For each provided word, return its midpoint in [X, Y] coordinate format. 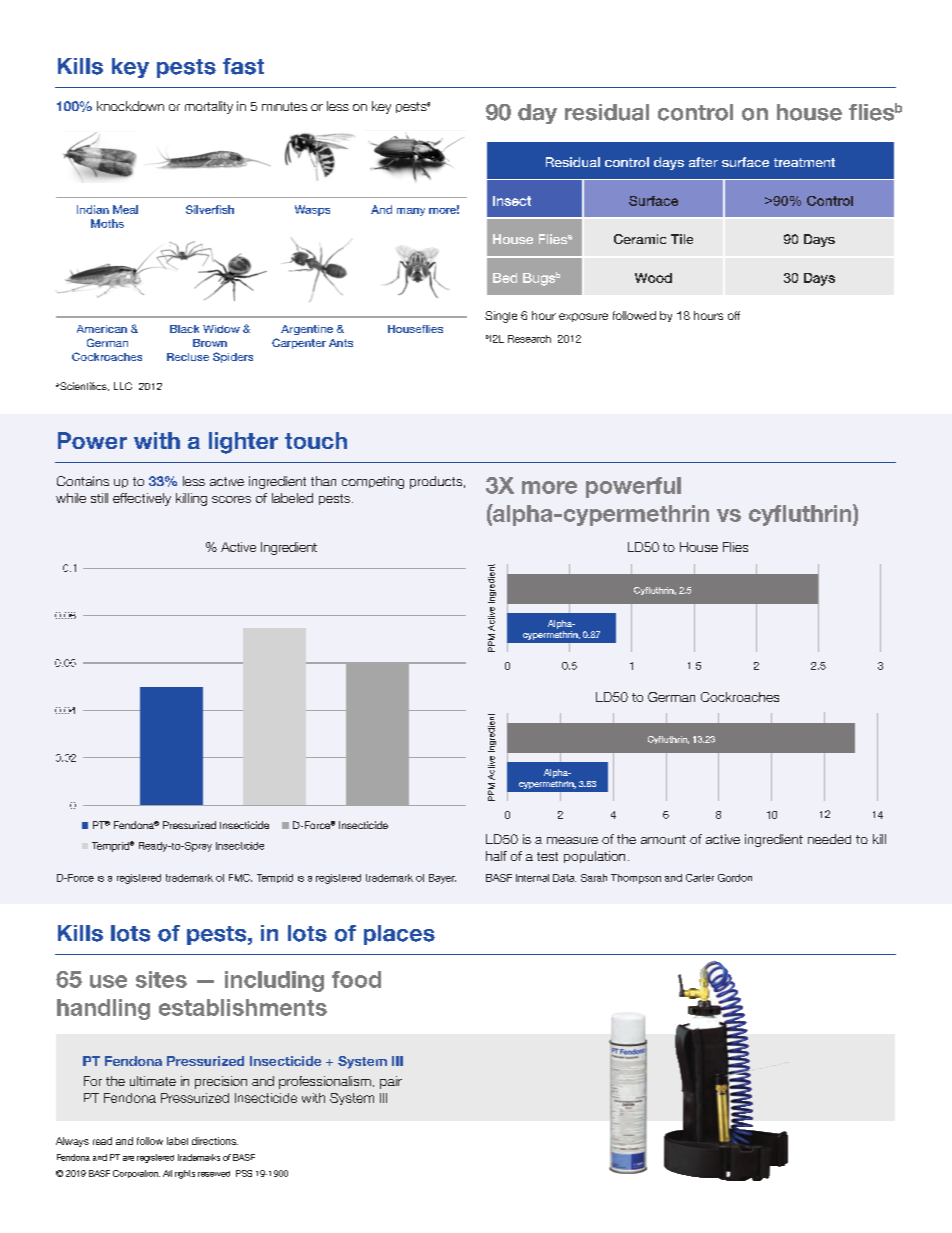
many [411, 212]
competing [373, 482]
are [128, 1158]
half [496, 856]
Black [184, 329]
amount [663, 839]
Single [501, 317]
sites [161, 979]
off [734, 315]
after [703, 162]
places [399, 935]
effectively [142, 499]
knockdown [130, 106]
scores [231, 499]
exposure [583, 317]
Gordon [735, 878]
